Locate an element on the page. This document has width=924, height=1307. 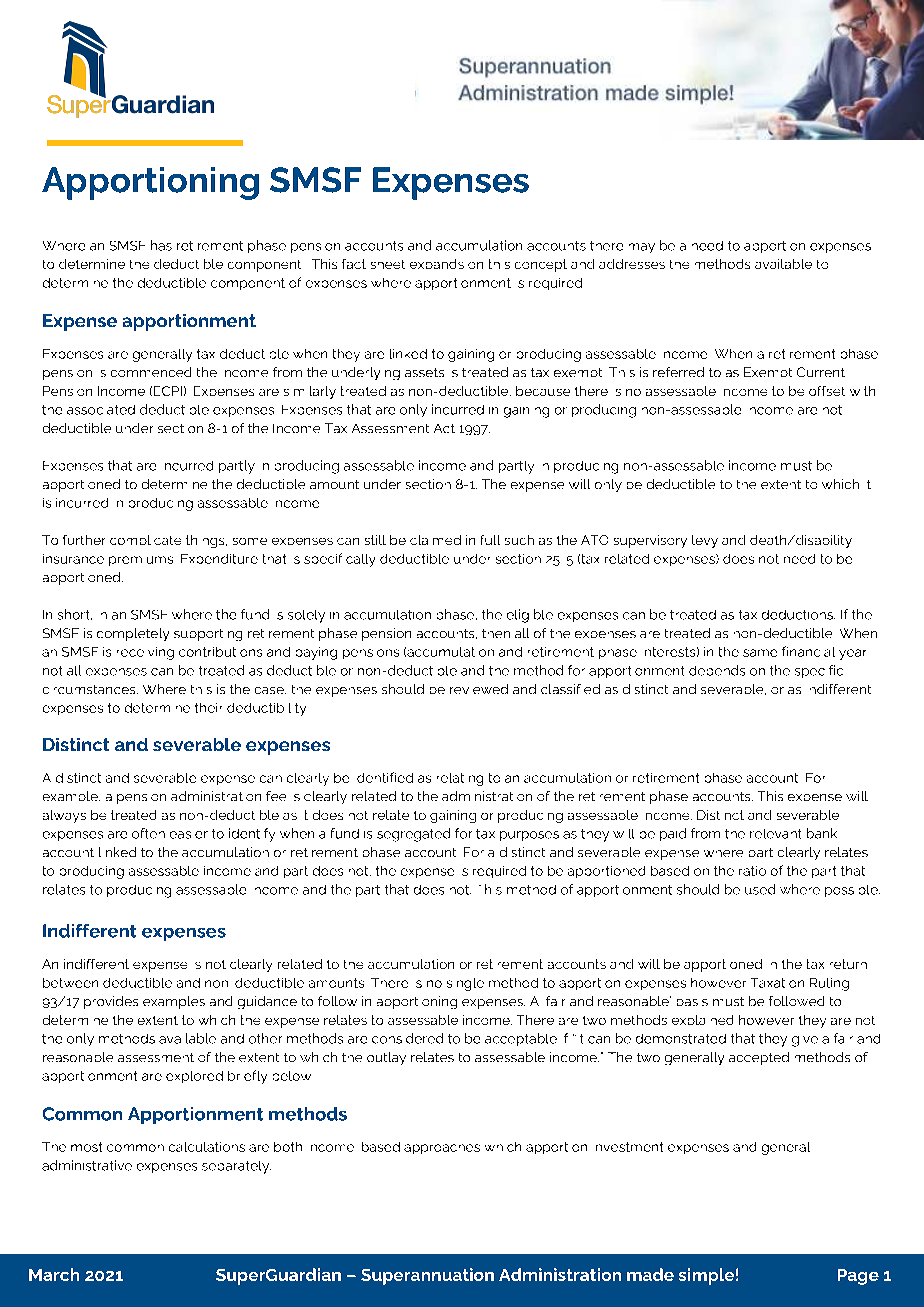
March is located at coordinates (54, 1274).
